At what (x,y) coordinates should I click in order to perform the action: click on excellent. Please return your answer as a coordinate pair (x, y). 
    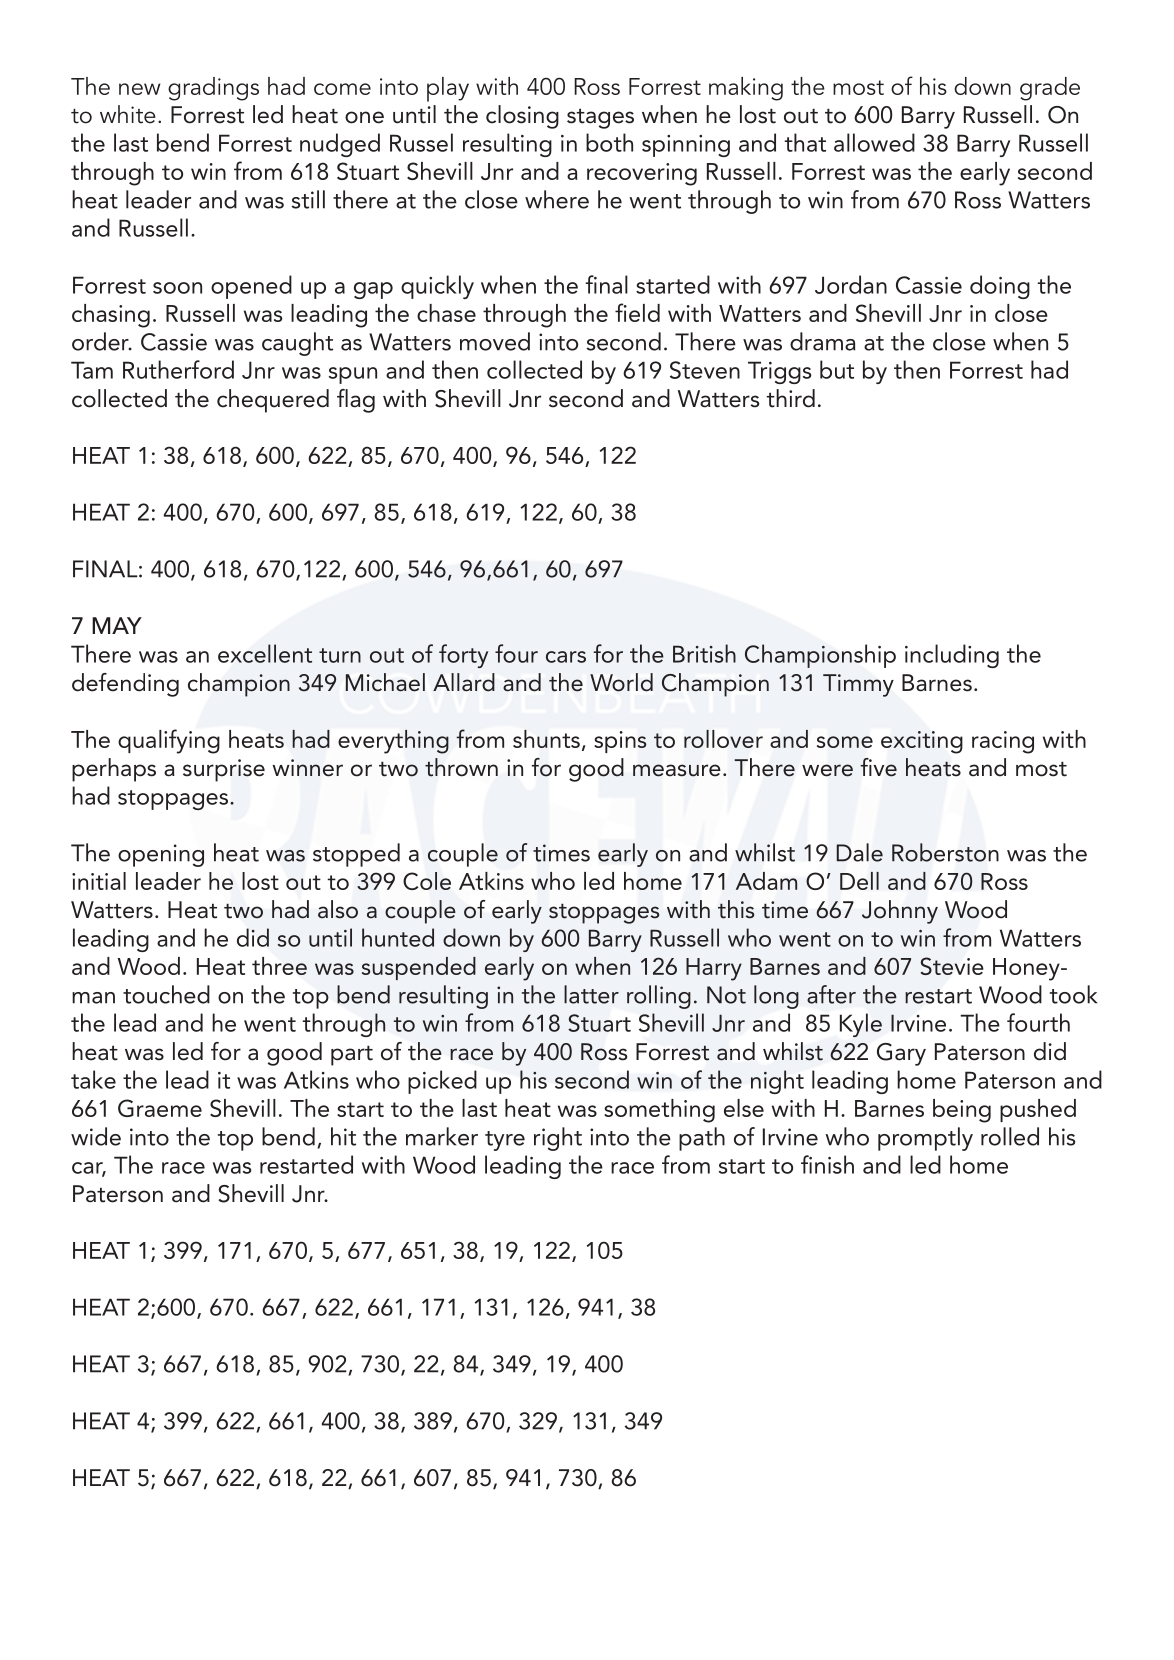
    Looking at the image, I should click on (265, 653).
